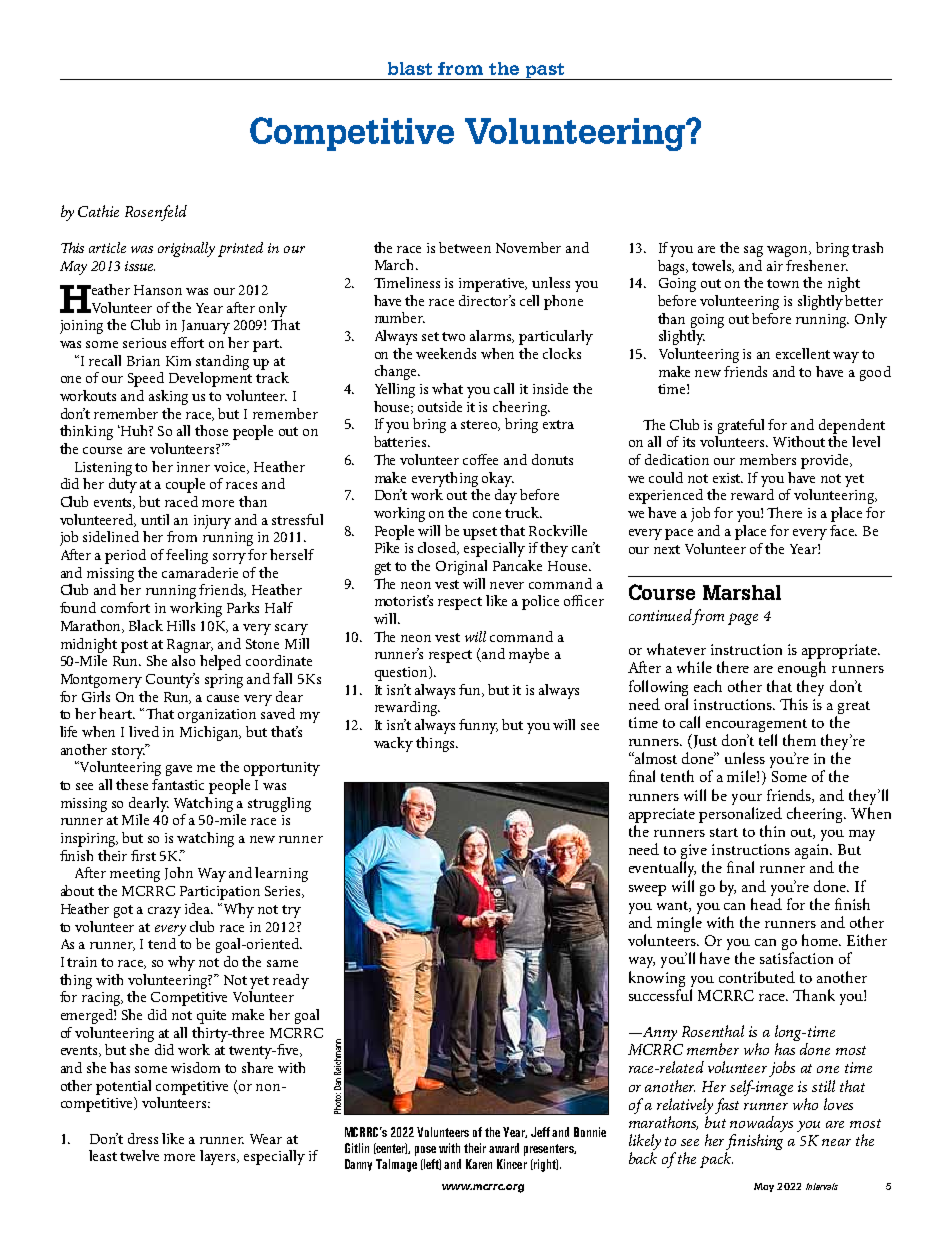 The image size is (952, 1250). What do you see at coordinates (796, 958) in the screenshot?
I see `satisfaction` at bounding box center [796, 958].
